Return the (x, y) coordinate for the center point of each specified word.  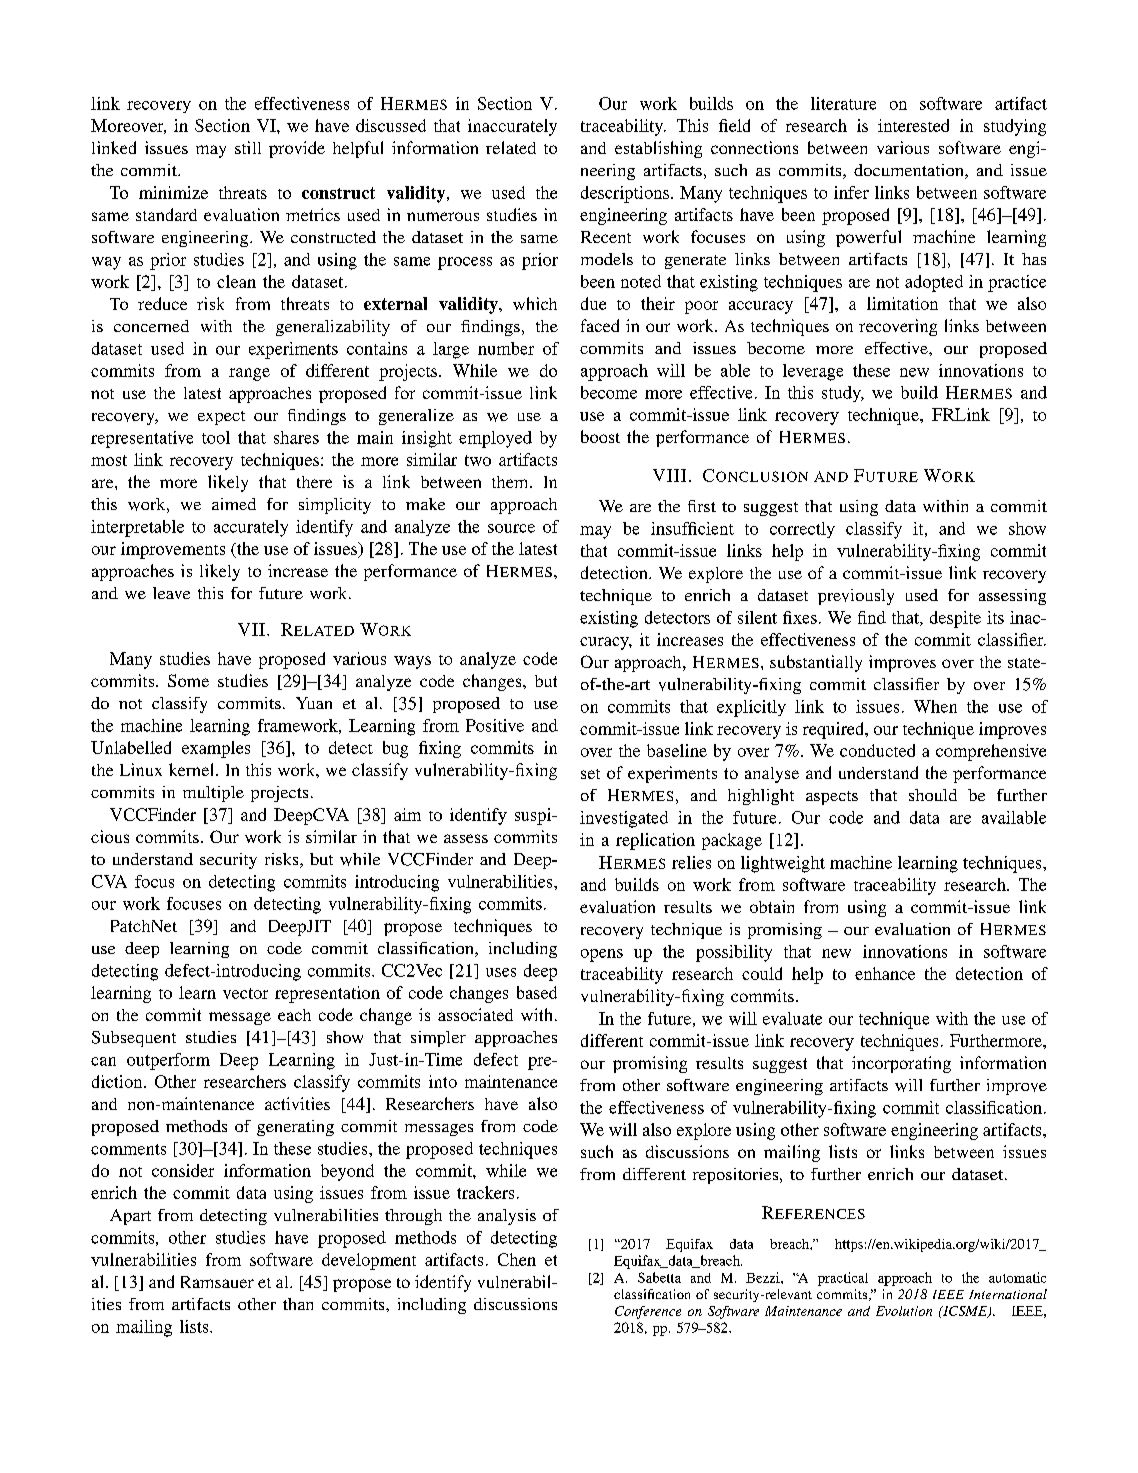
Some (188, 680)
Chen (517, 1259)
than (298, 1304)
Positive (495, 725)
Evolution (904, 1311)
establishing (658, 149)
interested (913, 125)
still (248, 147)
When (935, 706)
